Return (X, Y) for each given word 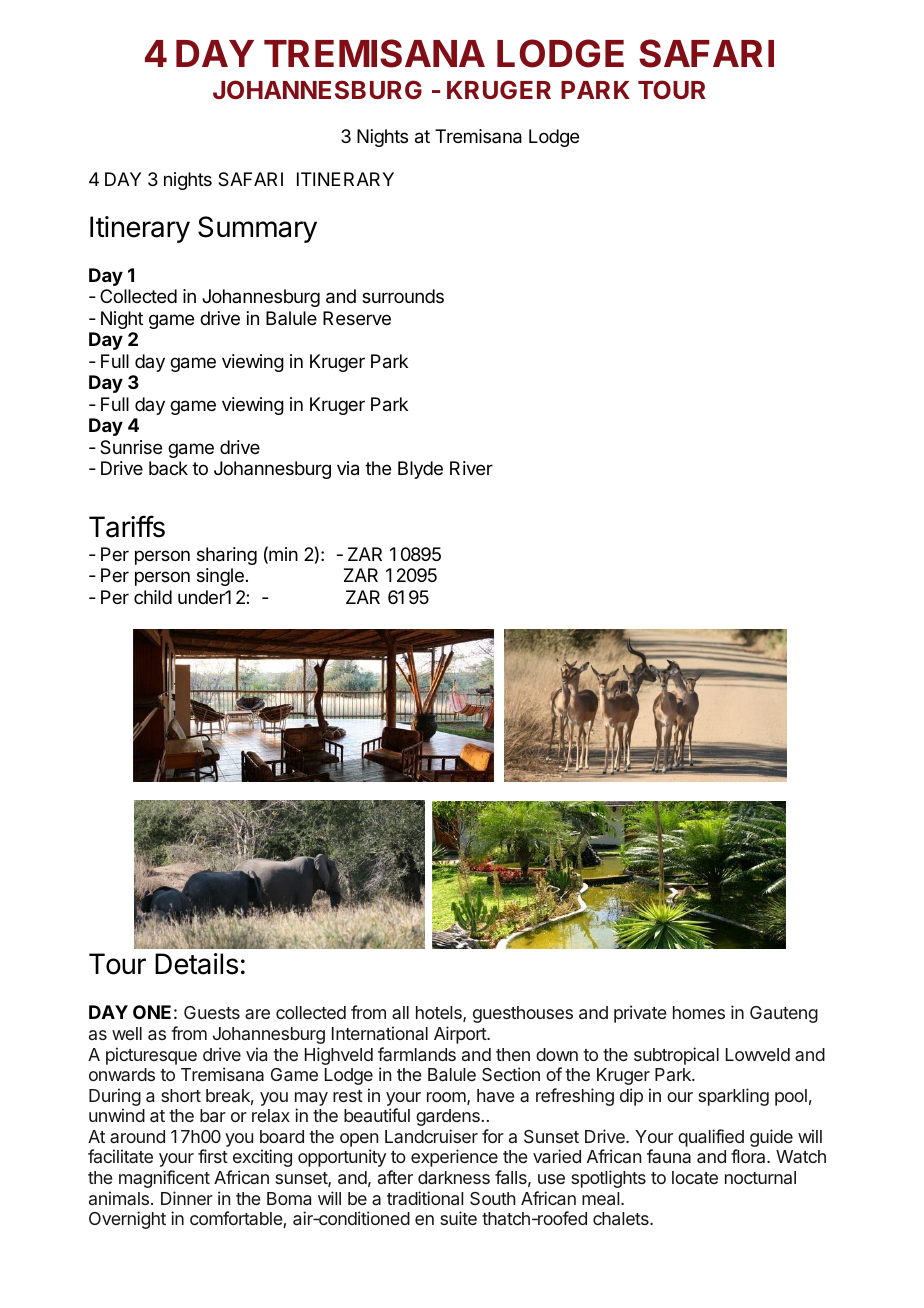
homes (699, 1012)
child (153, 597)
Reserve (357, 318)
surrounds (403, 296)
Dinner (187, 1198)
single (220, 577)
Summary (257, 229)
